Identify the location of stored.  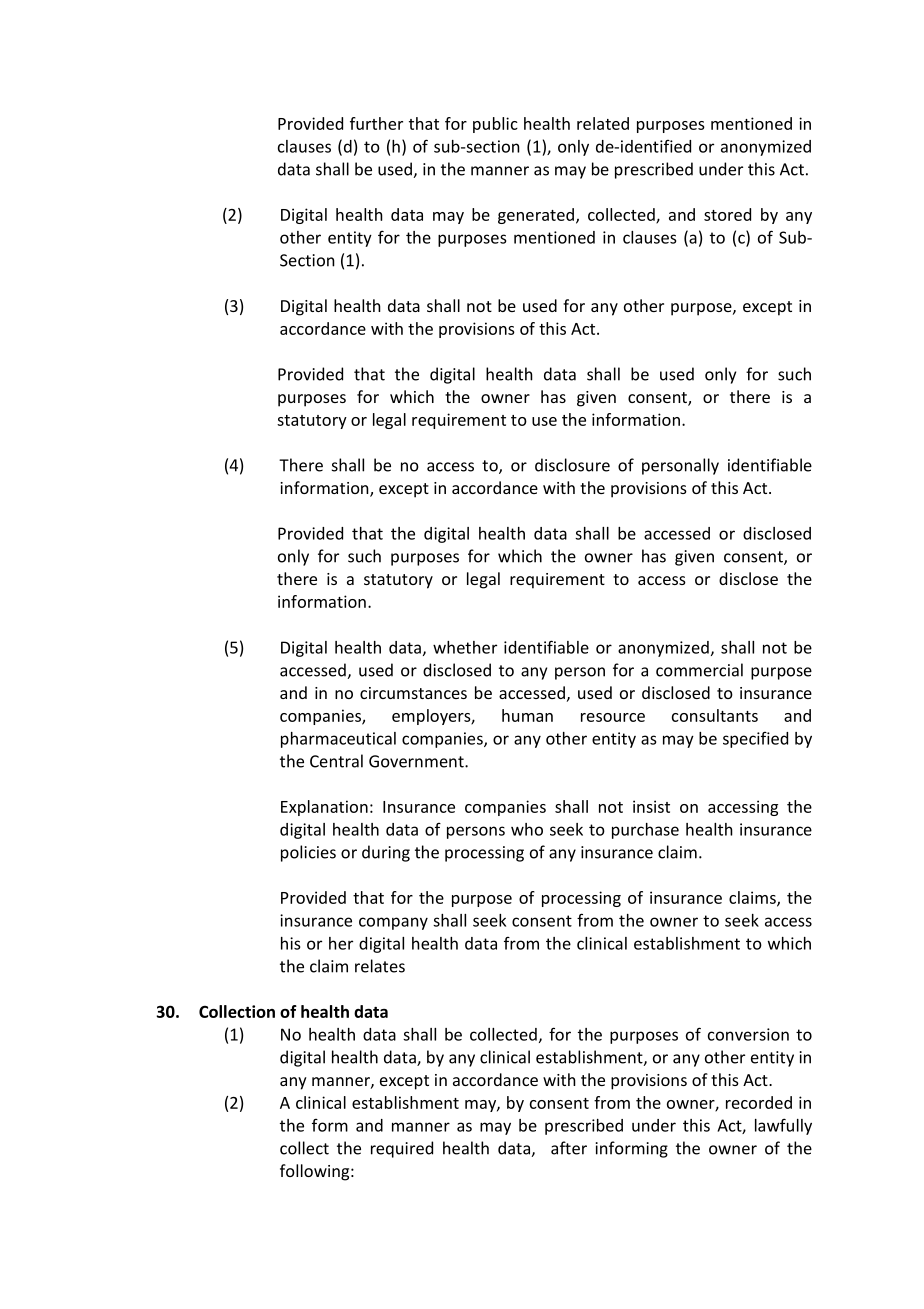
(727, 214).
